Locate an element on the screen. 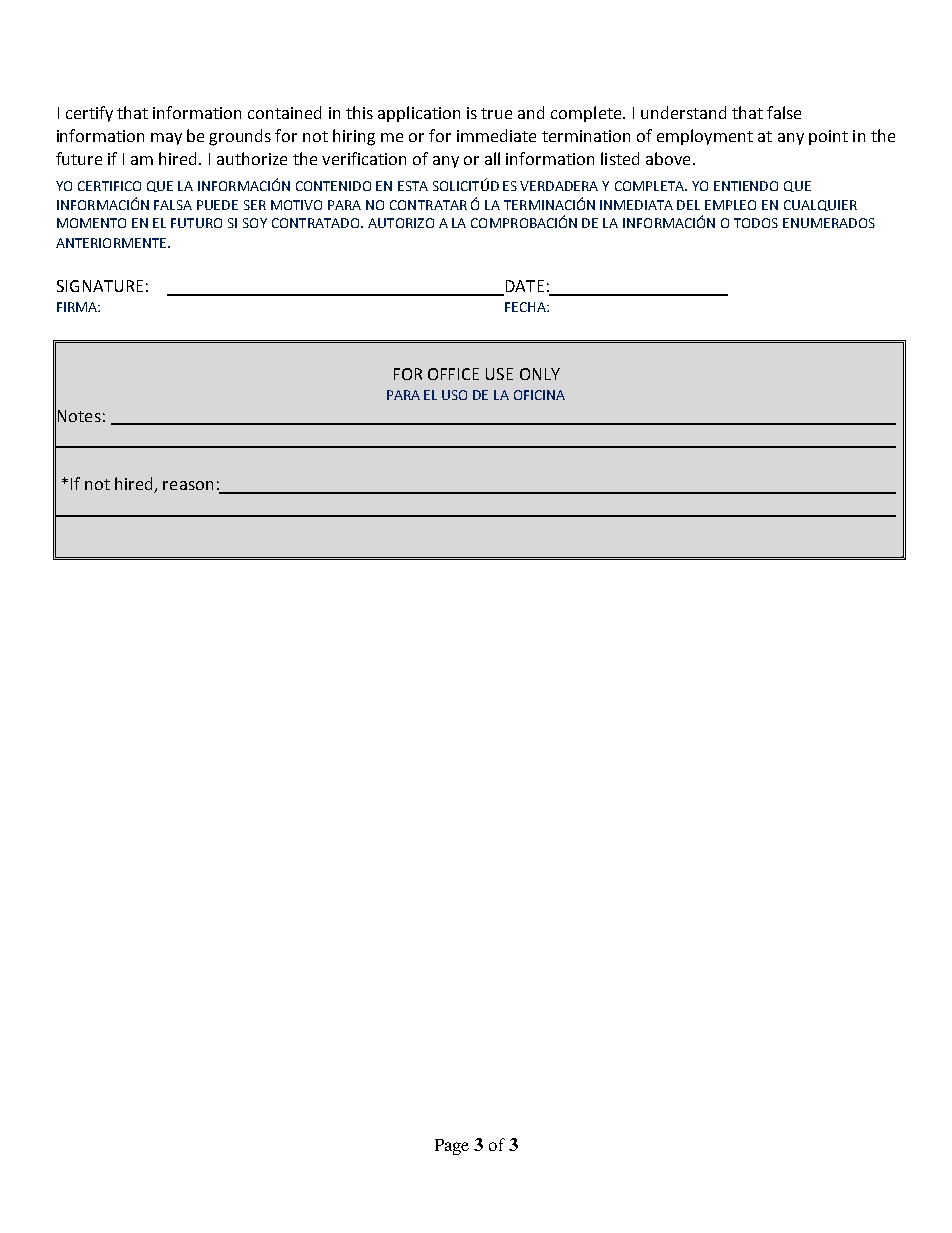  employment is located at coordinates (705, 137).
